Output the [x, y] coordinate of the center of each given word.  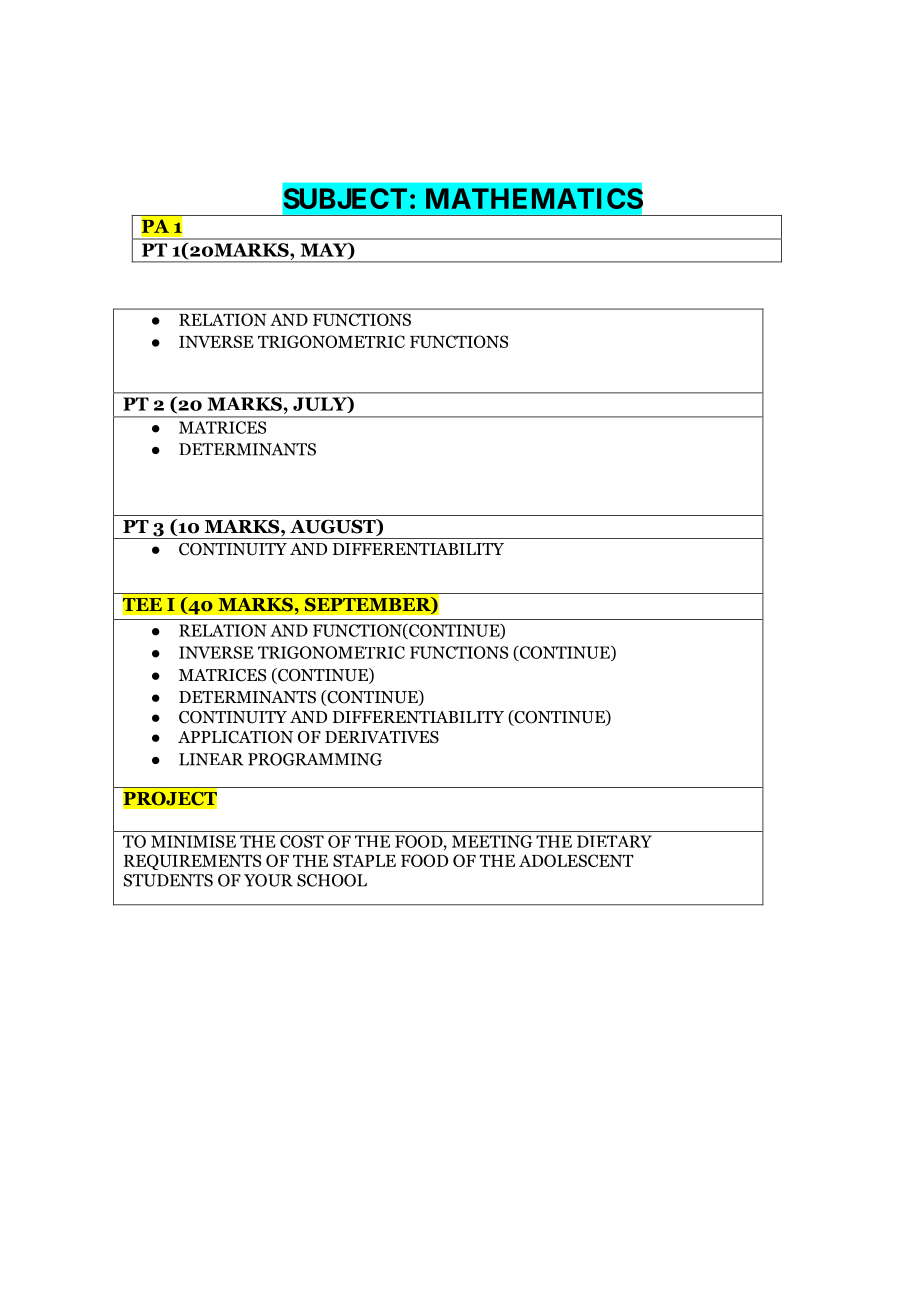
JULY [321, 404]
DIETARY [614, 841]
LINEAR [211, 759]
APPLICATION [235, 737]
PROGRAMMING [315, 759]
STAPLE [364, 860]
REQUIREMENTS [192, 862]
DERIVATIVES [382, 737]
